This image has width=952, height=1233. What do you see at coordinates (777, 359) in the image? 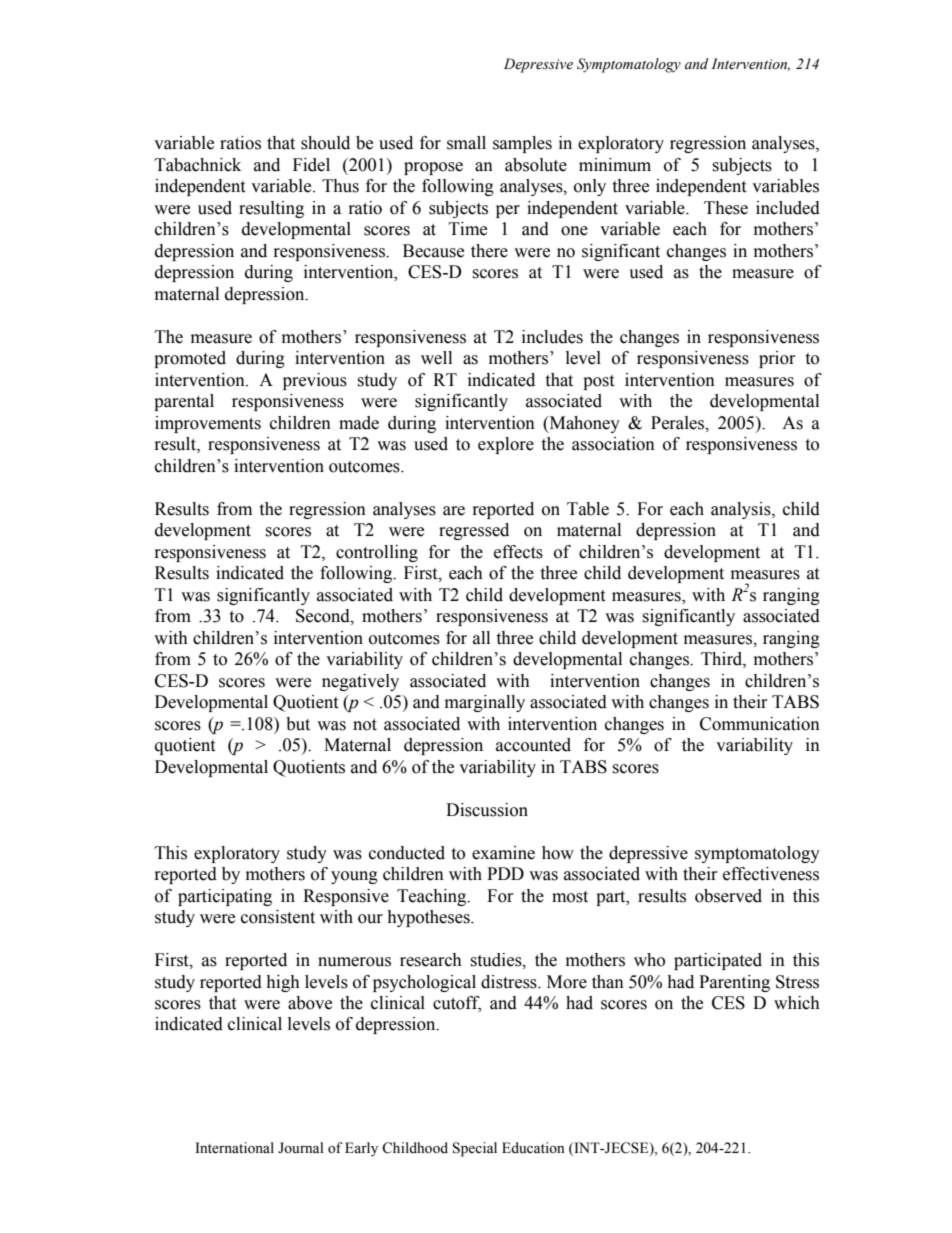
I see `prior` at bounding box center [777, 359].
